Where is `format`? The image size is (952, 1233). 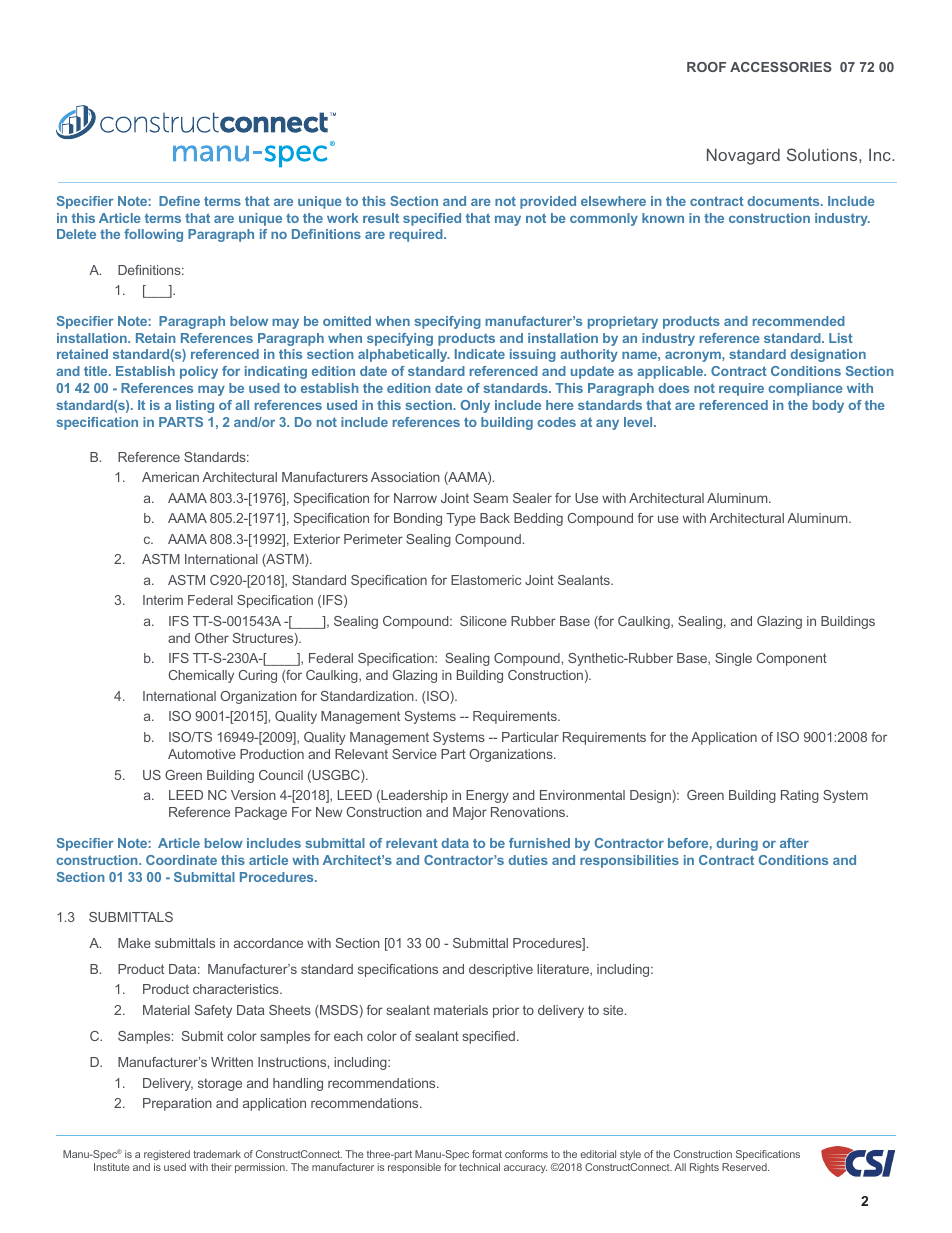
format is located at coordinates (487, 1154).
